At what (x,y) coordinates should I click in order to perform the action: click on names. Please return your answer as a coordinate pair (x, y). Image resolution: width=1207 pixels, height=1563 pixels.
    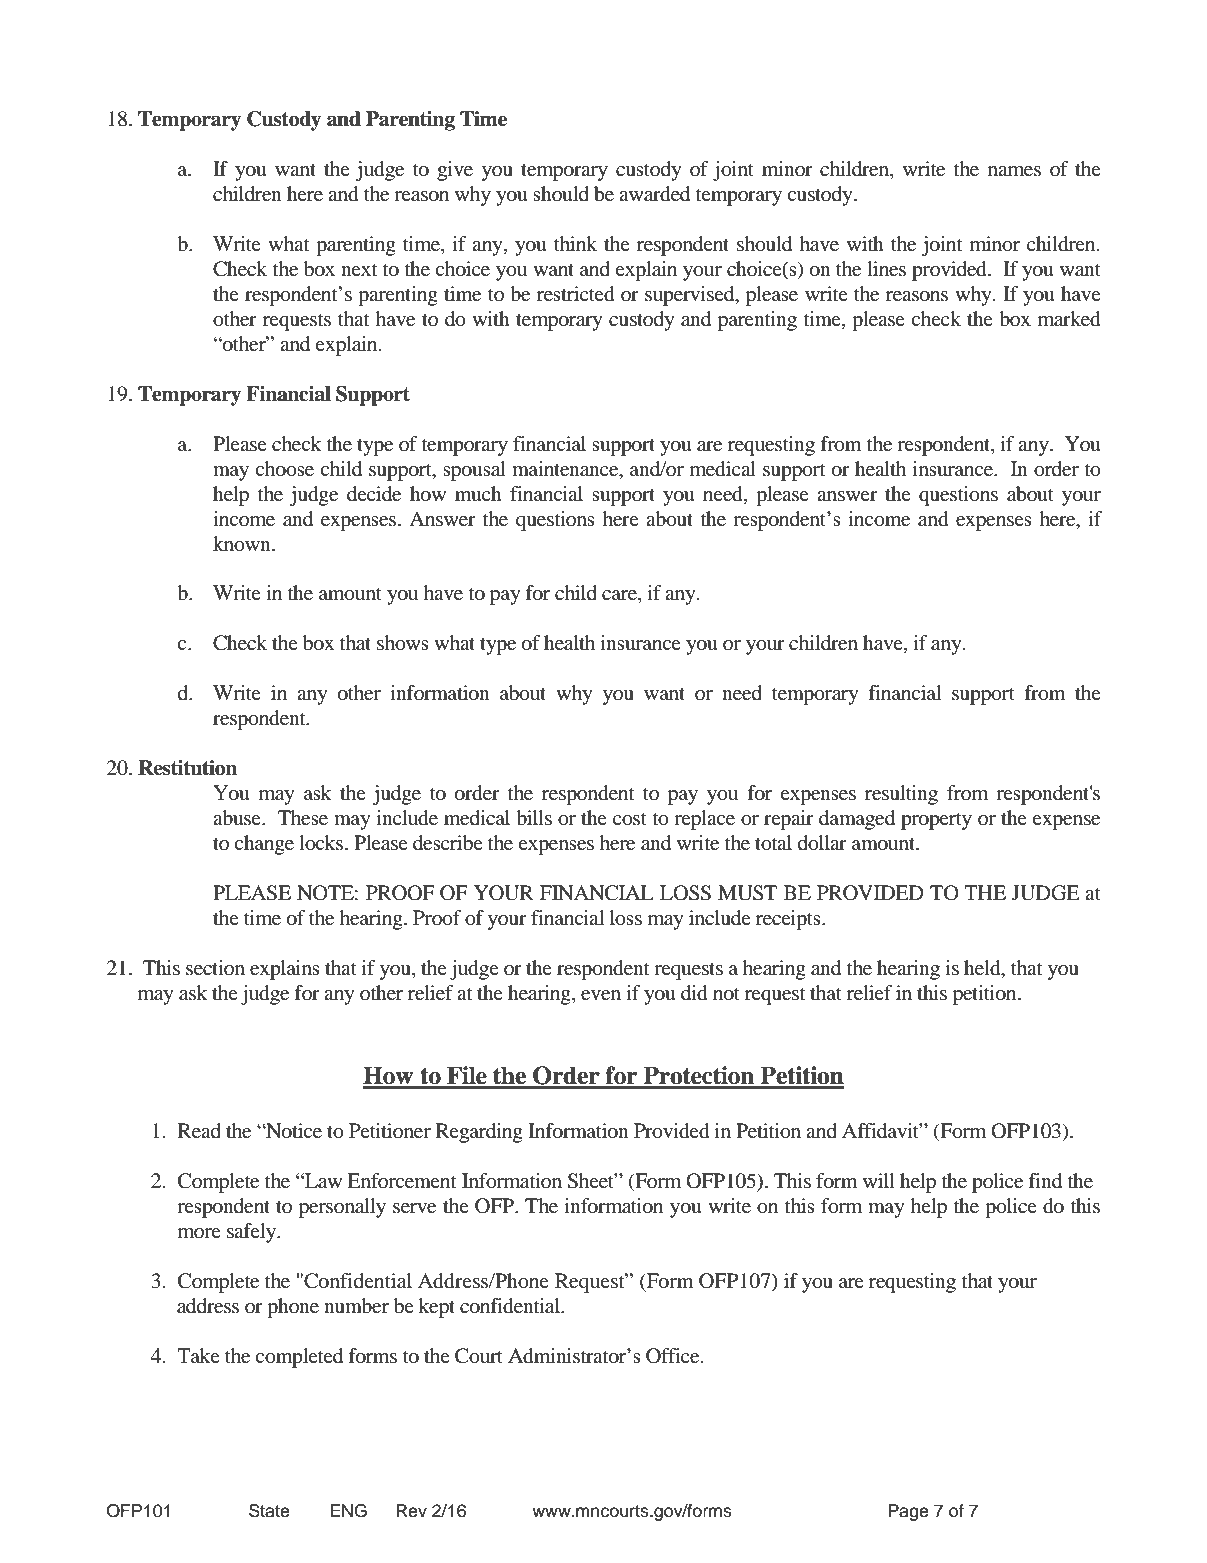
    Looking at the image, I should click on (1014, 171).
